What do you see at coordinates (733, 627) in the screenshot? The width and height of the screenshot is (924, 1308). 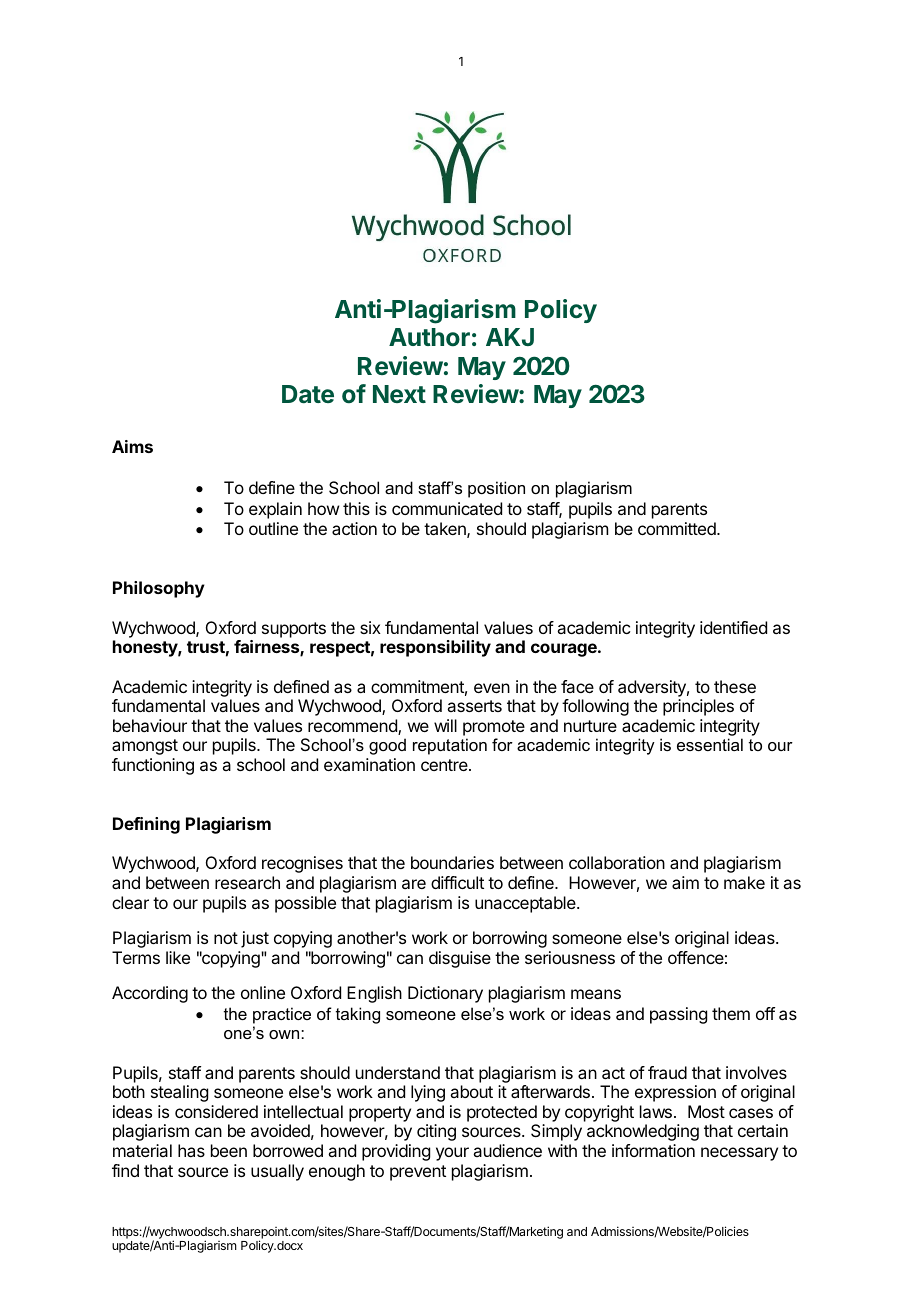 I see `identified` at bounding box center [733, 627].
